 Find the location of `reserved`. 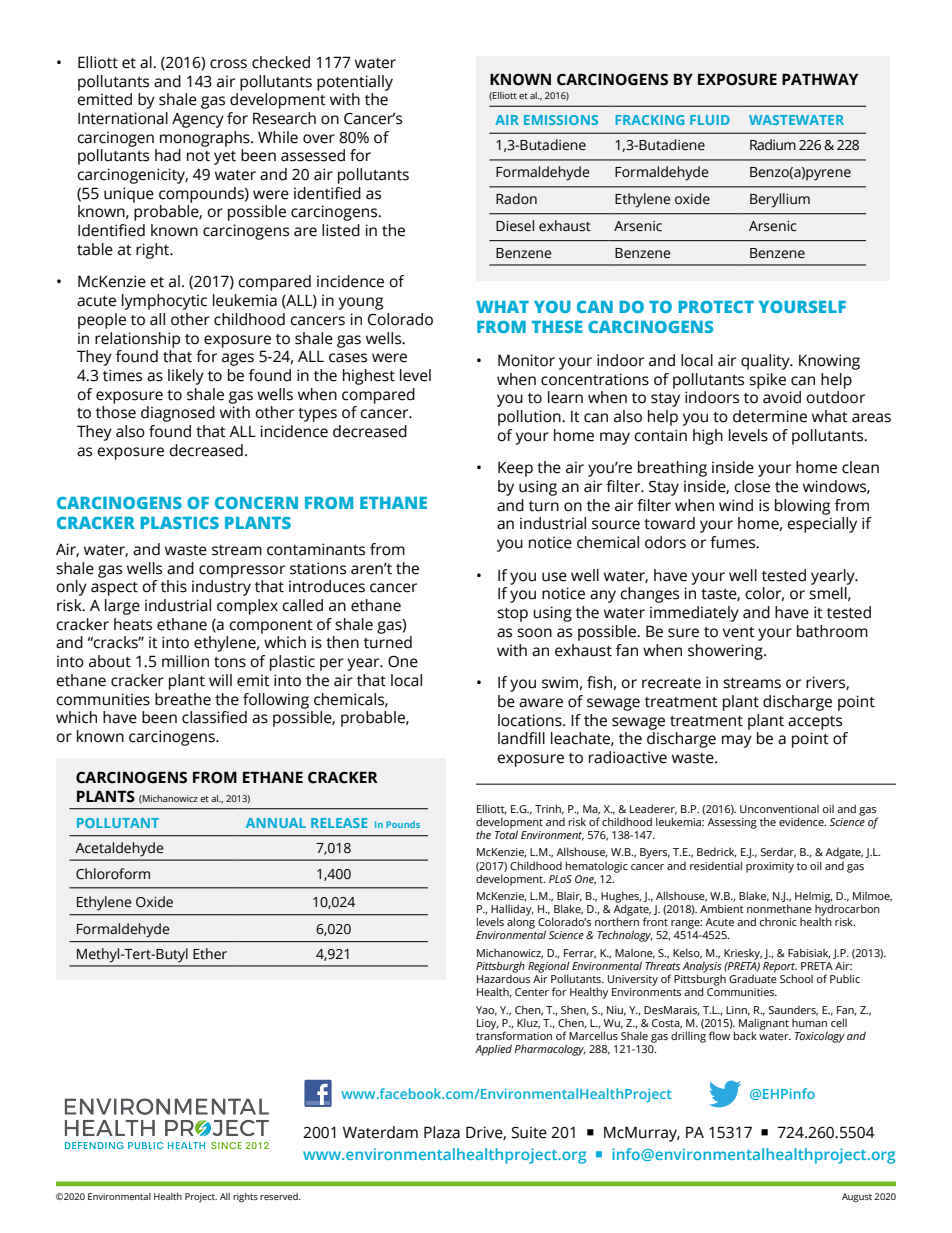

reserved is located at coordinates (280, 1196).
